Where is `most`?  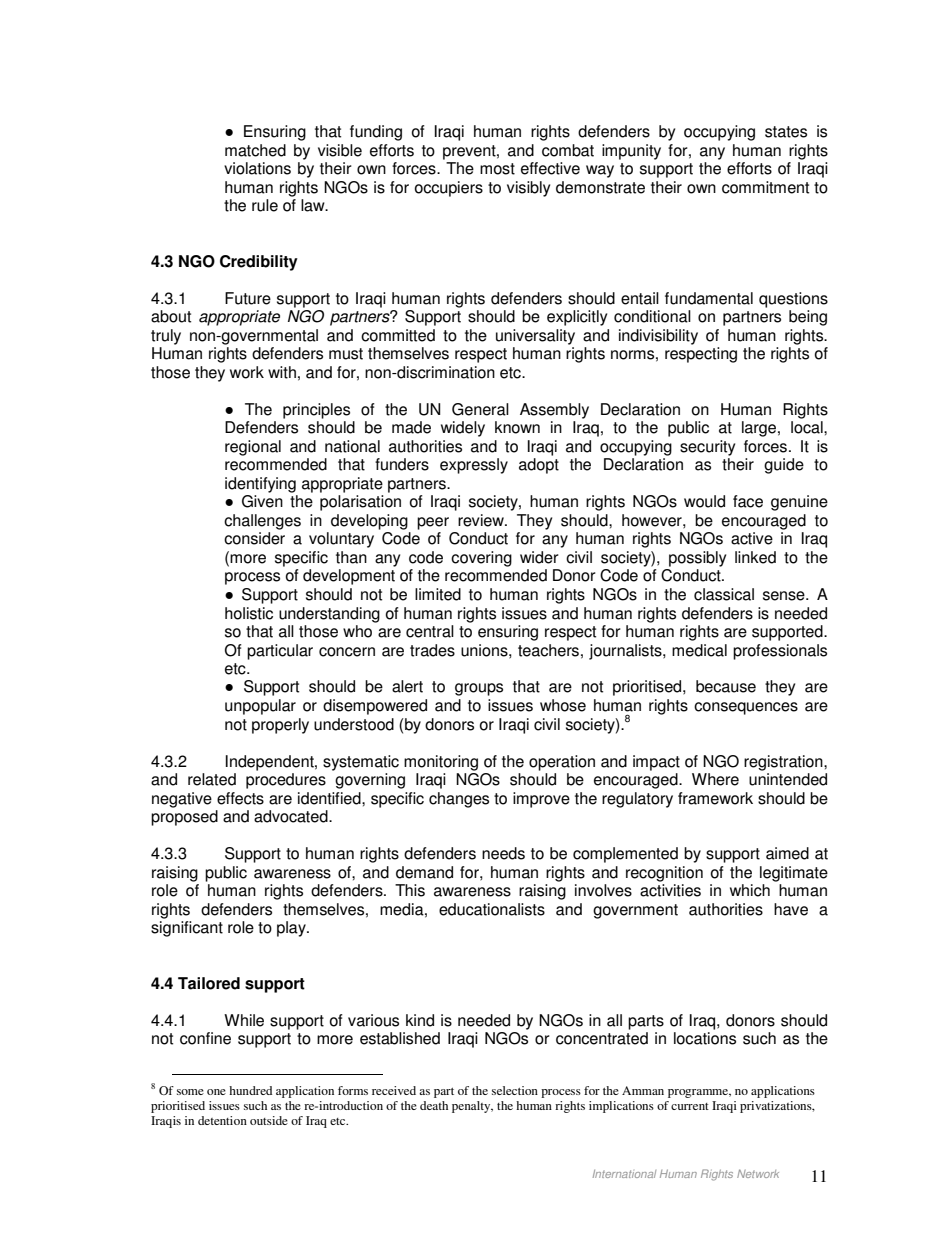
most is located at coordinates (497, 169).
